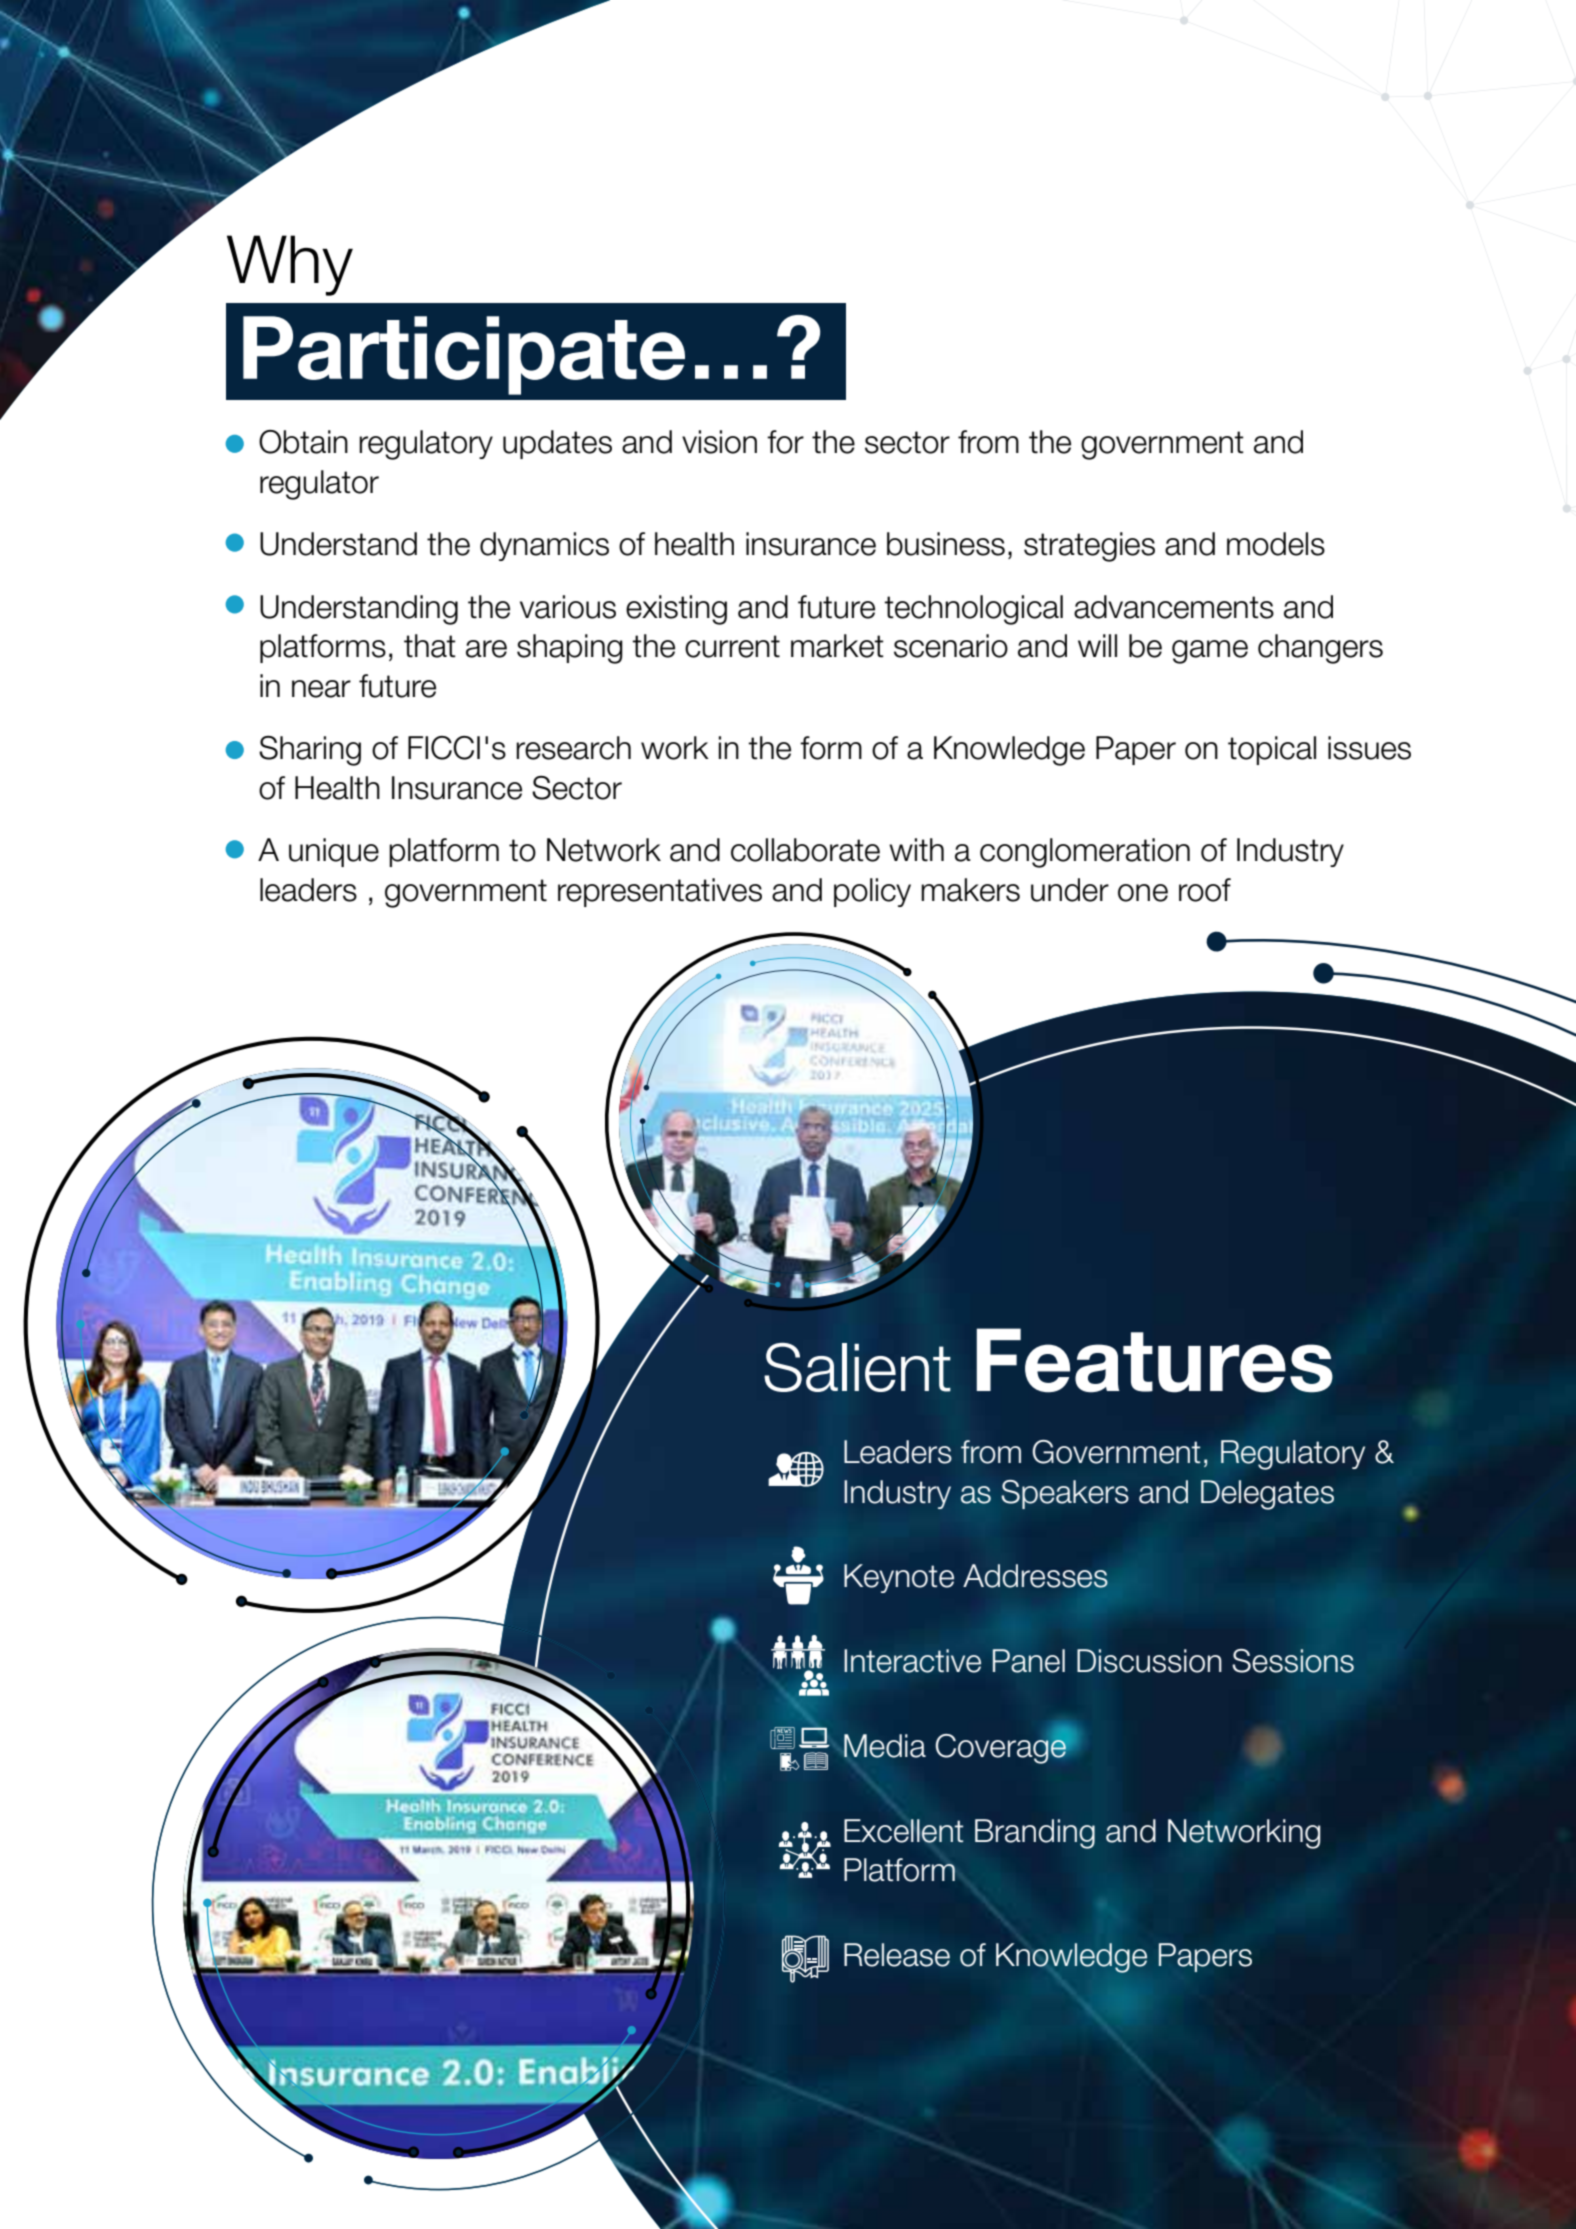 This screenshot has height=2229, width=1576. I want to click on unique, so click(334, 852).
